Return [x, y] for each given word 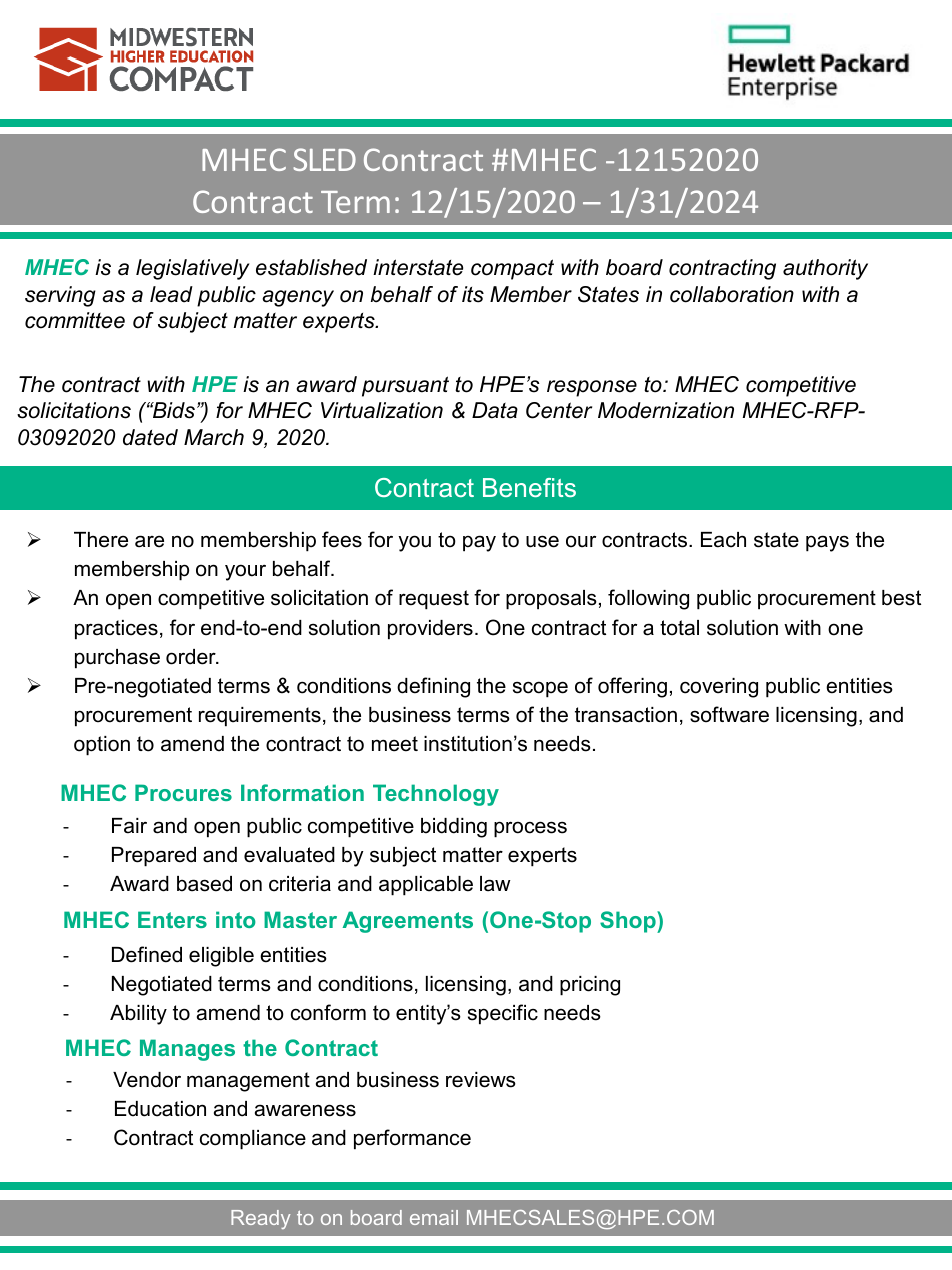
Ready [260, 1219]
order [192, 657]
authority [825, 269]
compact [512, 269]
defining [433, 687]
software [729, 714]
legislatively [193, 269]
